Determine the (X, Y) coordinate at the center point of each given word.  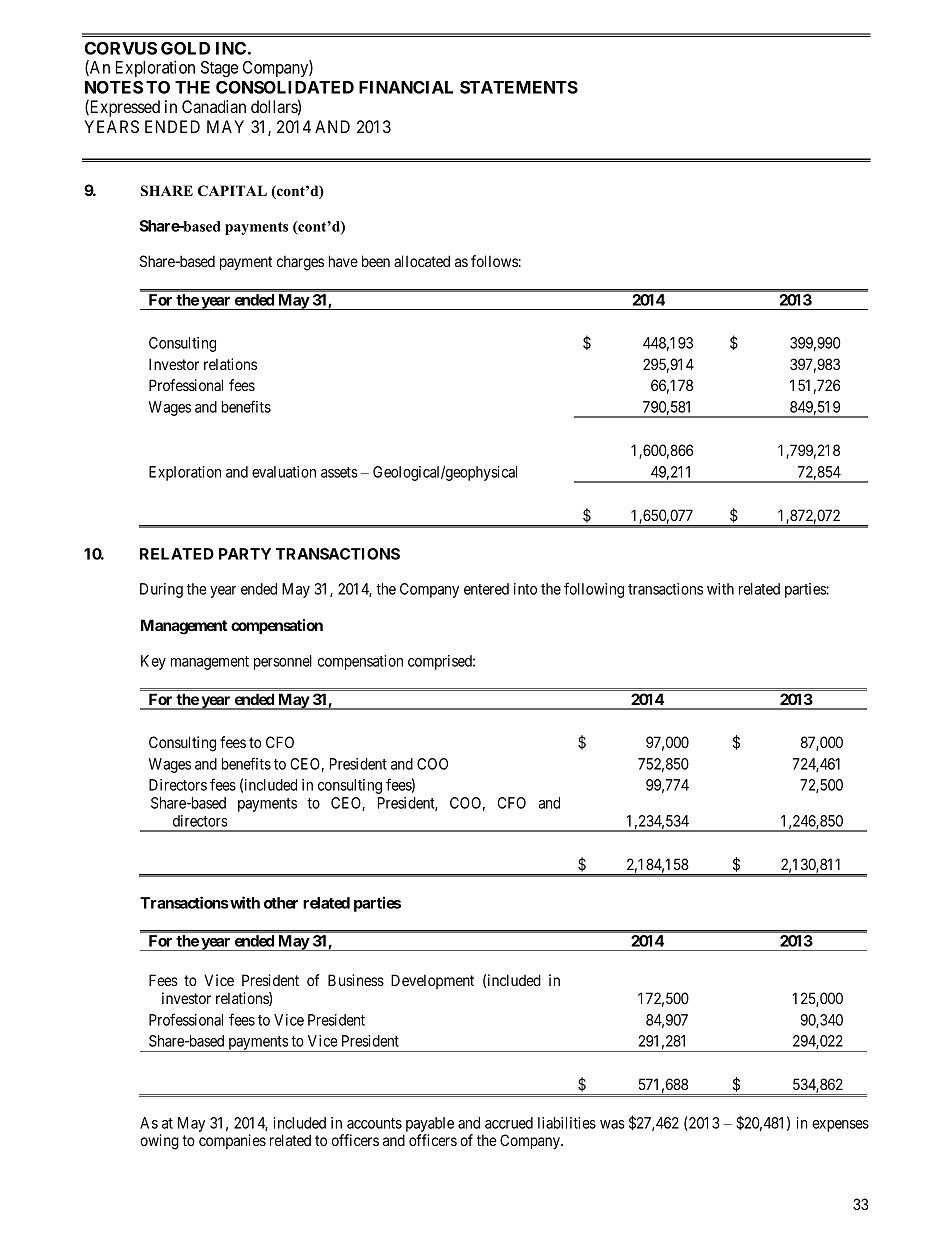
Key (153, 662)
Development (432, 981)
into (525, 589)
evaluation (284, 472)
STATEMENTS (519, 87)
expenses (840, 1126)
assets (339, 472)
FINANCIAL (406, 87)
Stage (219, 69)
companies (232, 1141)
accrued (509, 1123)
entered (486, 589)
